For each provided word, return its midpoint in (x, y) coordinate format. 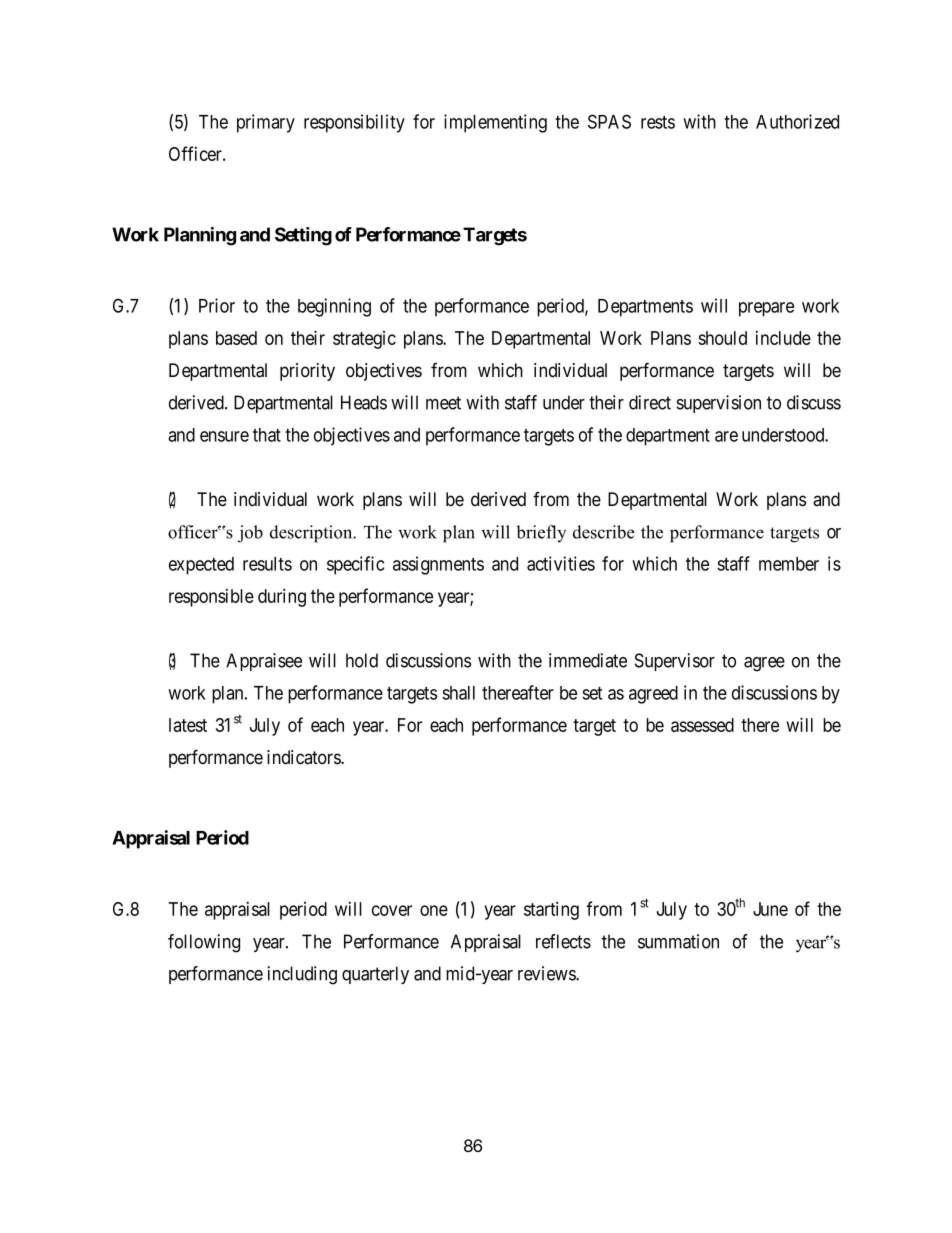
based (236, 338)
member (789, 564)
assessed (702, 725)
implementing (495, 123)
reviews (547, 973)
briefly (541, 533)
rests (658, 122)
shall (458, 693)
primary (266, 123)
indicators (304, 757)
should (722, 338)
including (302, 975)
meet (443, 403)
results (267, 564)
